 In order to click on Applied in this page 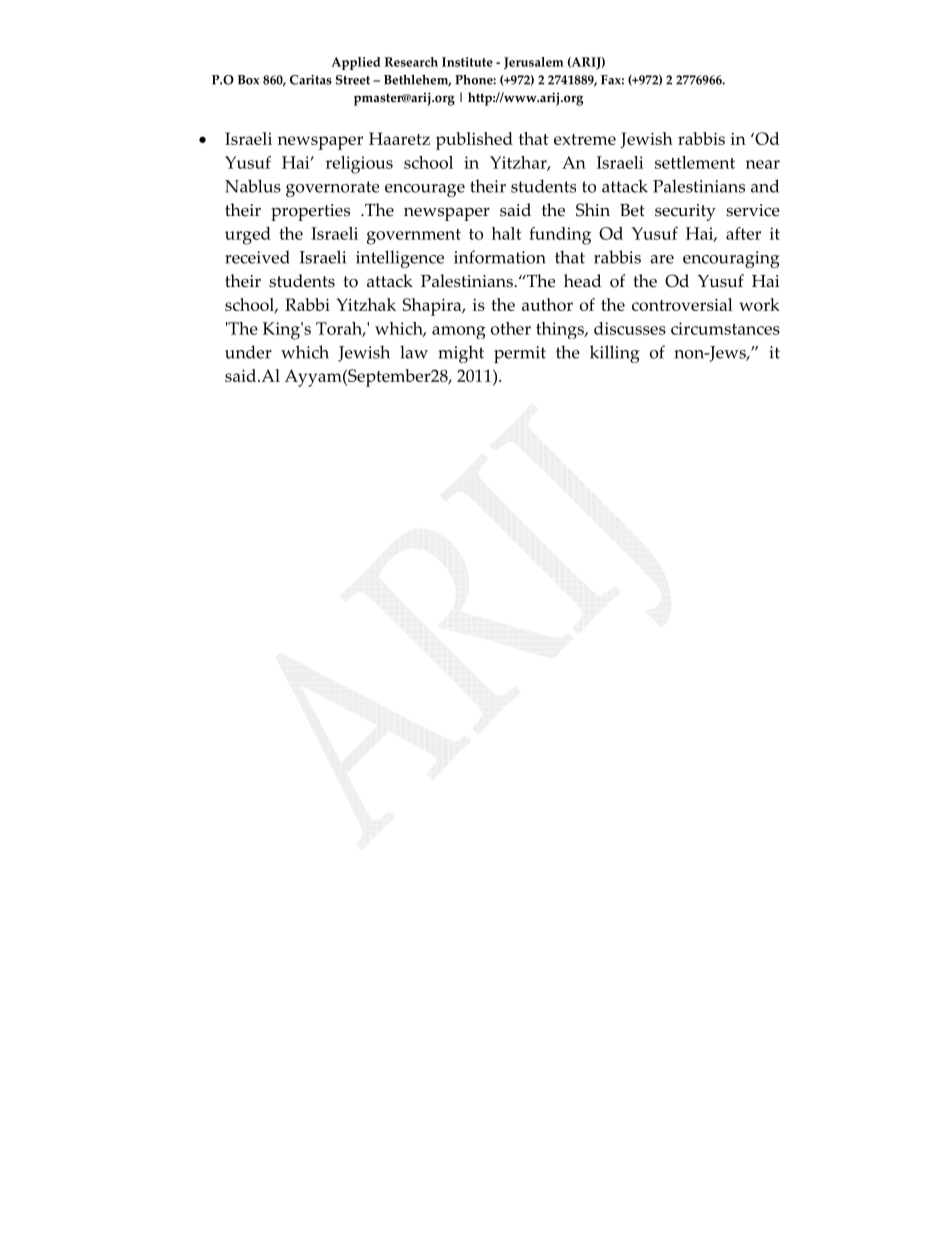, I will do `click(356, 63)`.
